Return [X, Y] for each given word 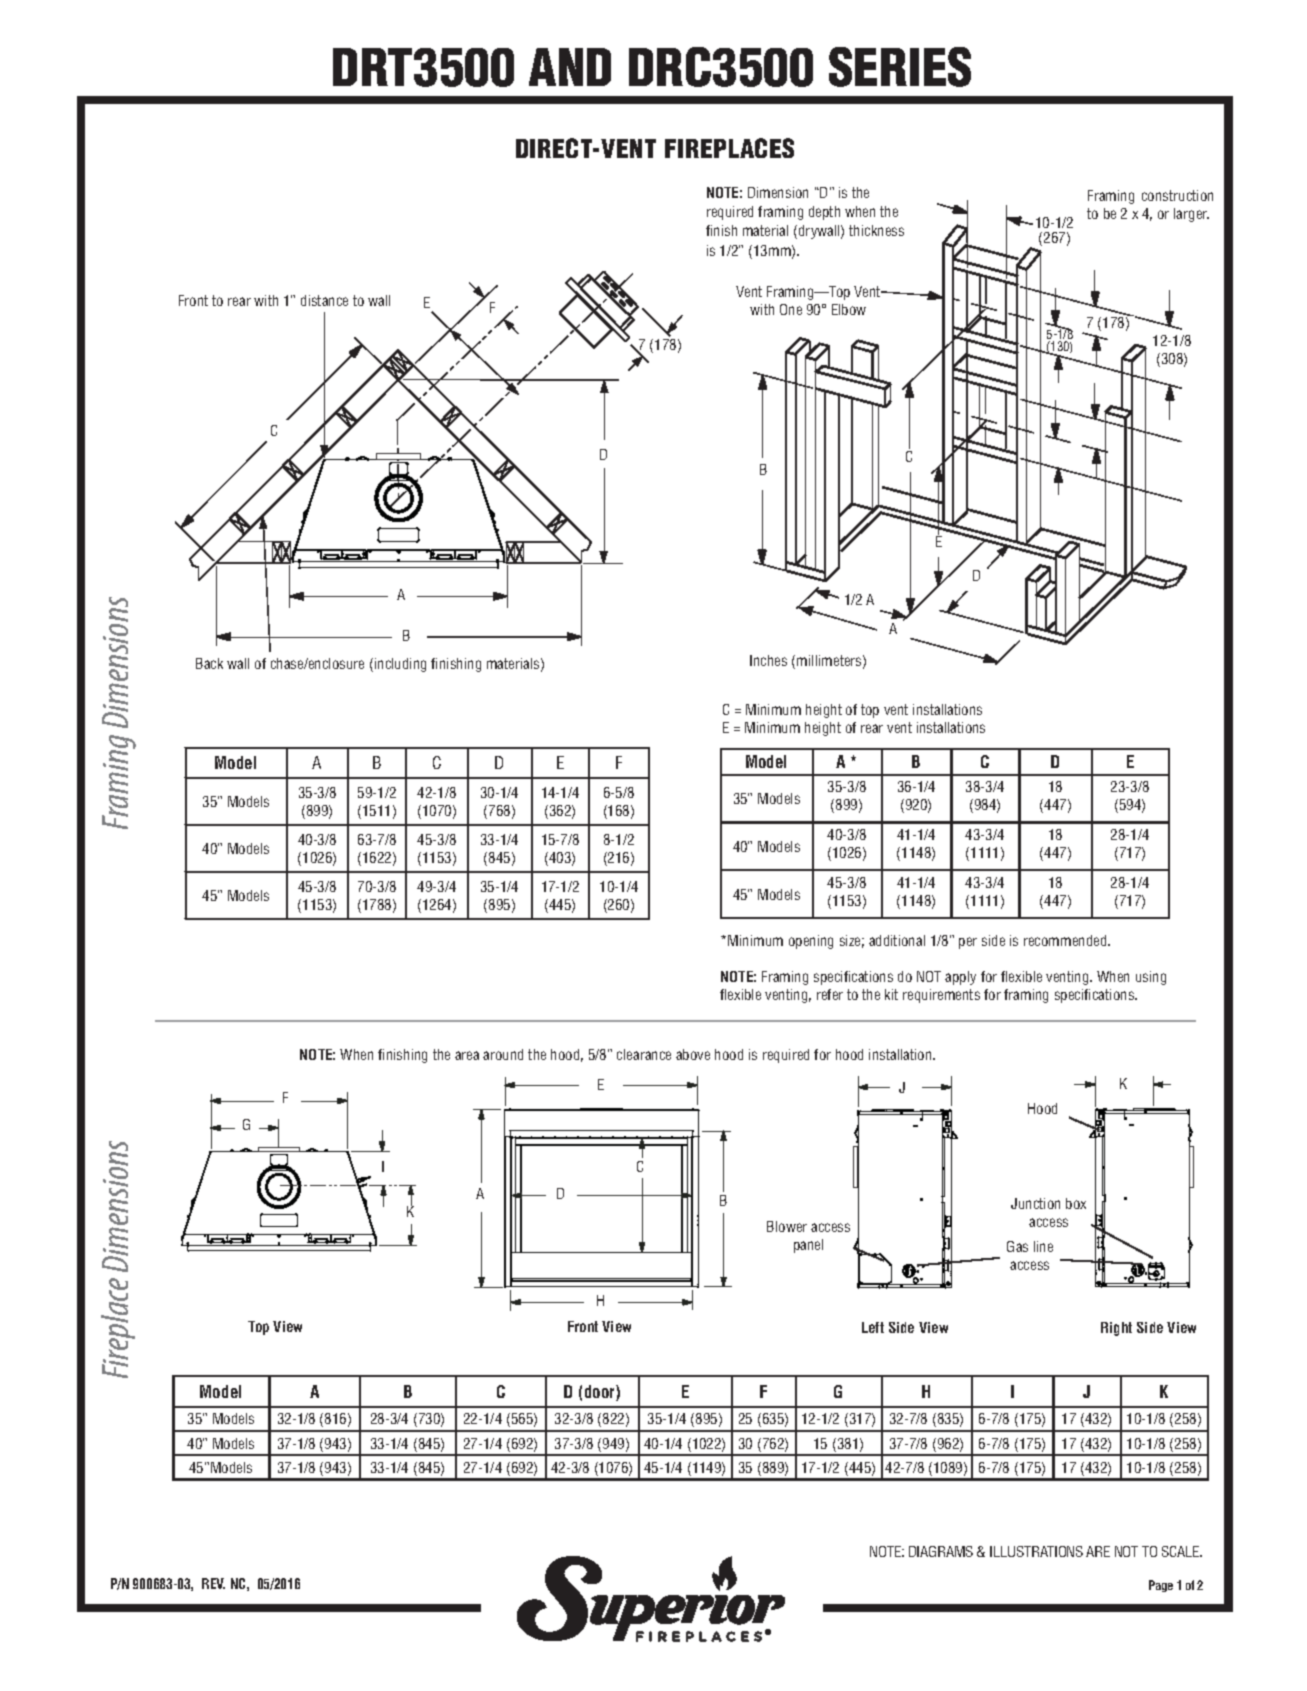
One [791, 309]
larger [1191, 215]
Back [209, 663]
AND [570, 67]
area [467, 1055]
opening [811, 942]
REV [213, 1583]
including [400, 665]
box [1076, 1203]
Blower [787, 1226]
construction [1177, 195]
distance [324, 300]
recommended [1066, 940]
